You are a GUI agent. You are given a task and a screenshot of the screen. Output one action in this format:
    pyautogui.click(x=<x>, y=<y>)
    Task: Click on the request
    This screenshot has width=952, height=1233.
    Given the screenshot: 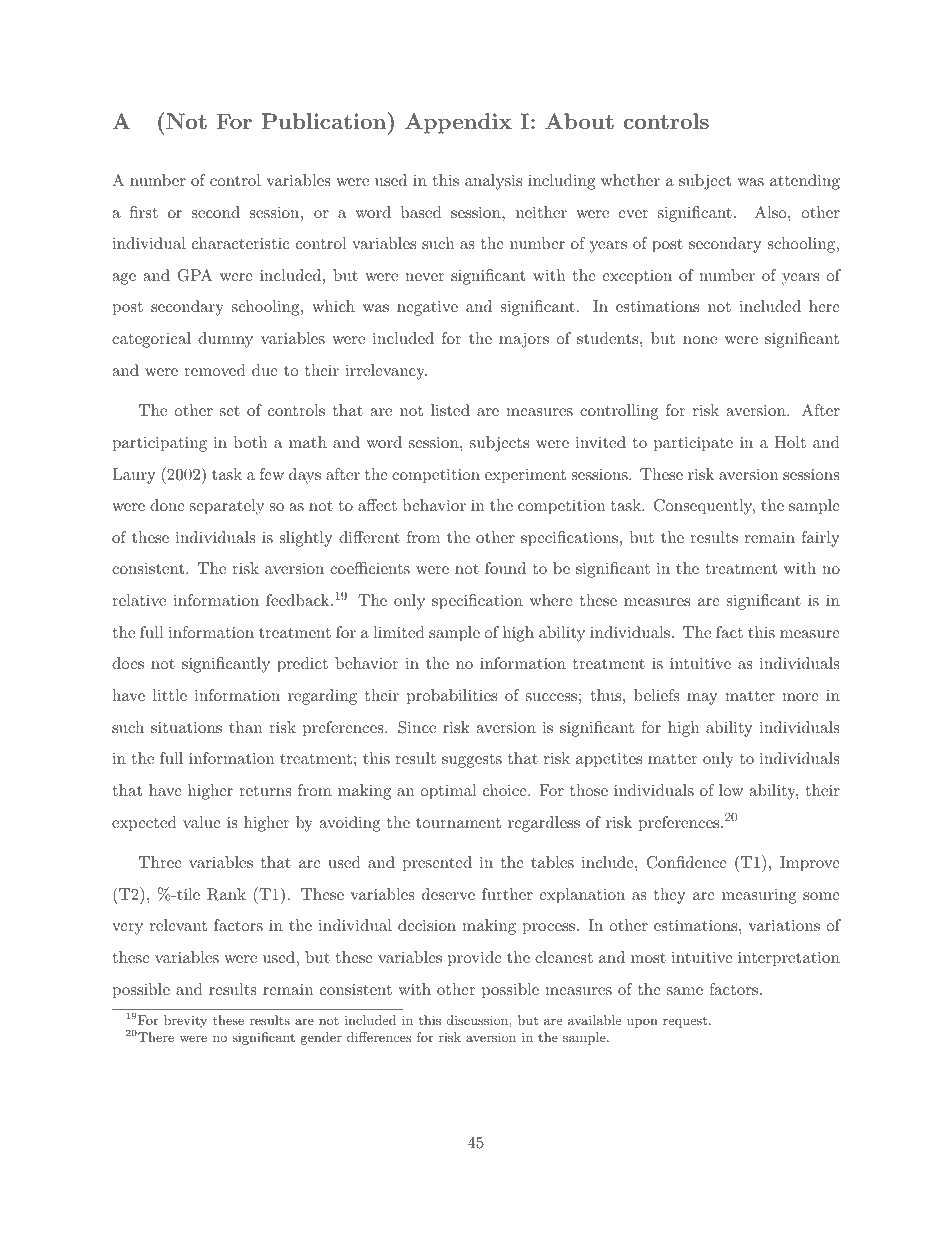 What is the action you would take?
    pyautogui.click(x=685, y=1022)
